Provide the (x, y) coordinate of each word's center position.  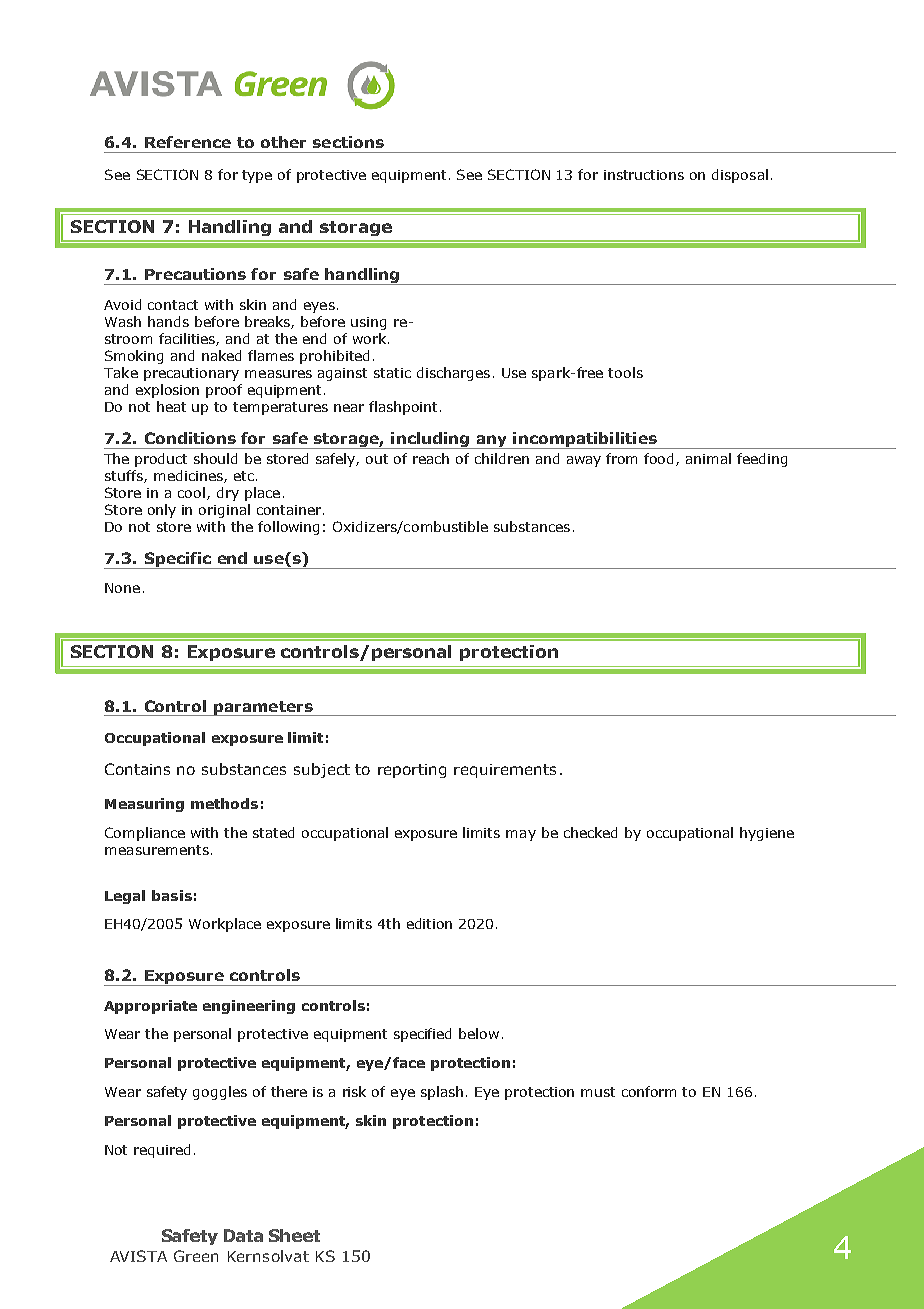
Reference (188, 142)
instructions (644, 175)
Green (196, 1256)
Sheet (294, 1235)
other (283, 142)
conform (649, 1091)
